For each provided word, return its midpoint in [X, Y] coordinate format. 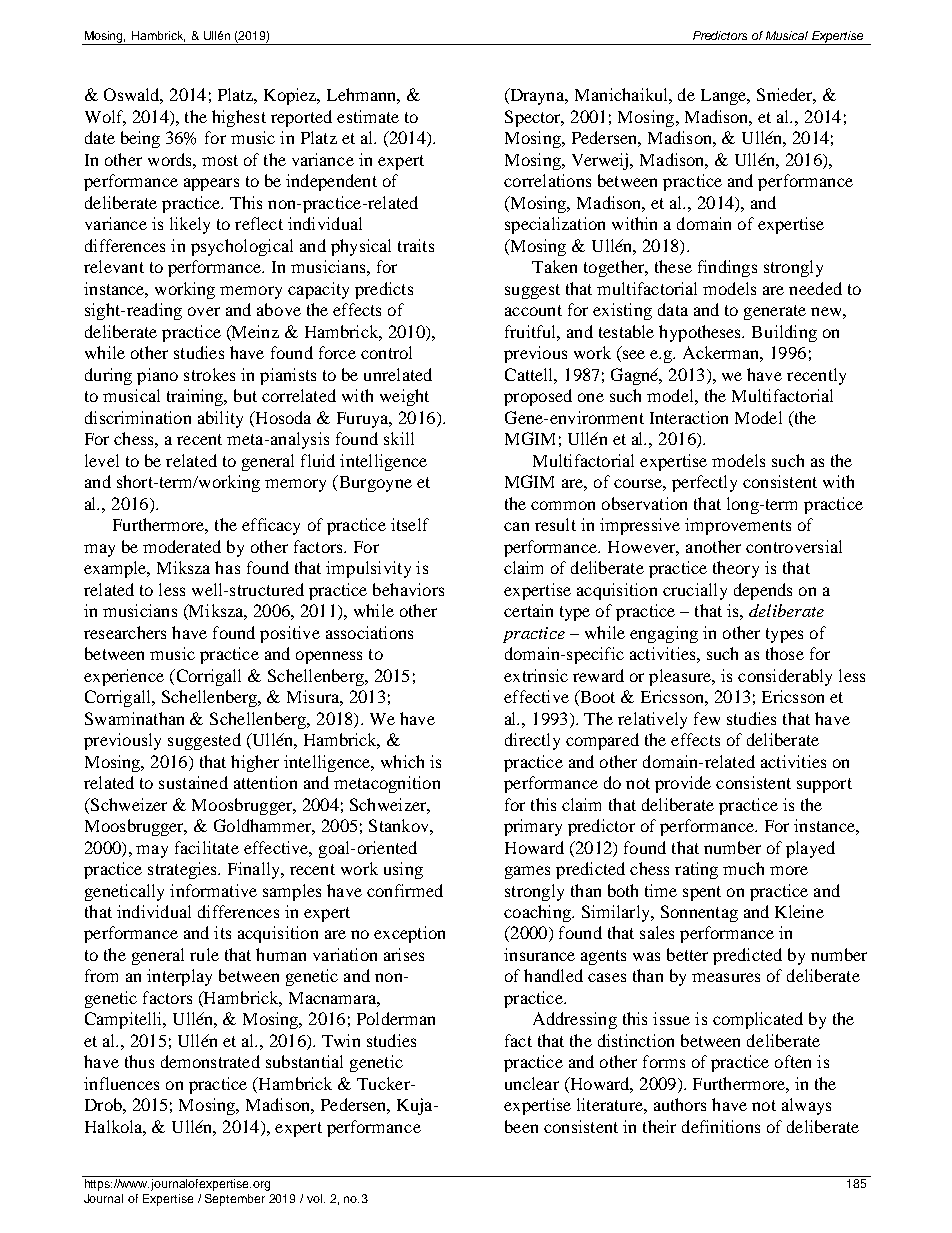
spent [702, 893]
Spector [534, 118]
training [196, 397]
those [785, 653]
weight [404, 397]
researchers [125, 632]
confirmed [405, 890]
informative [213, 890]
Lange [725, 97]
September [235, 1200]
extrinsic [536, 675]
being [140, 139]
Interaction [689, 417]
